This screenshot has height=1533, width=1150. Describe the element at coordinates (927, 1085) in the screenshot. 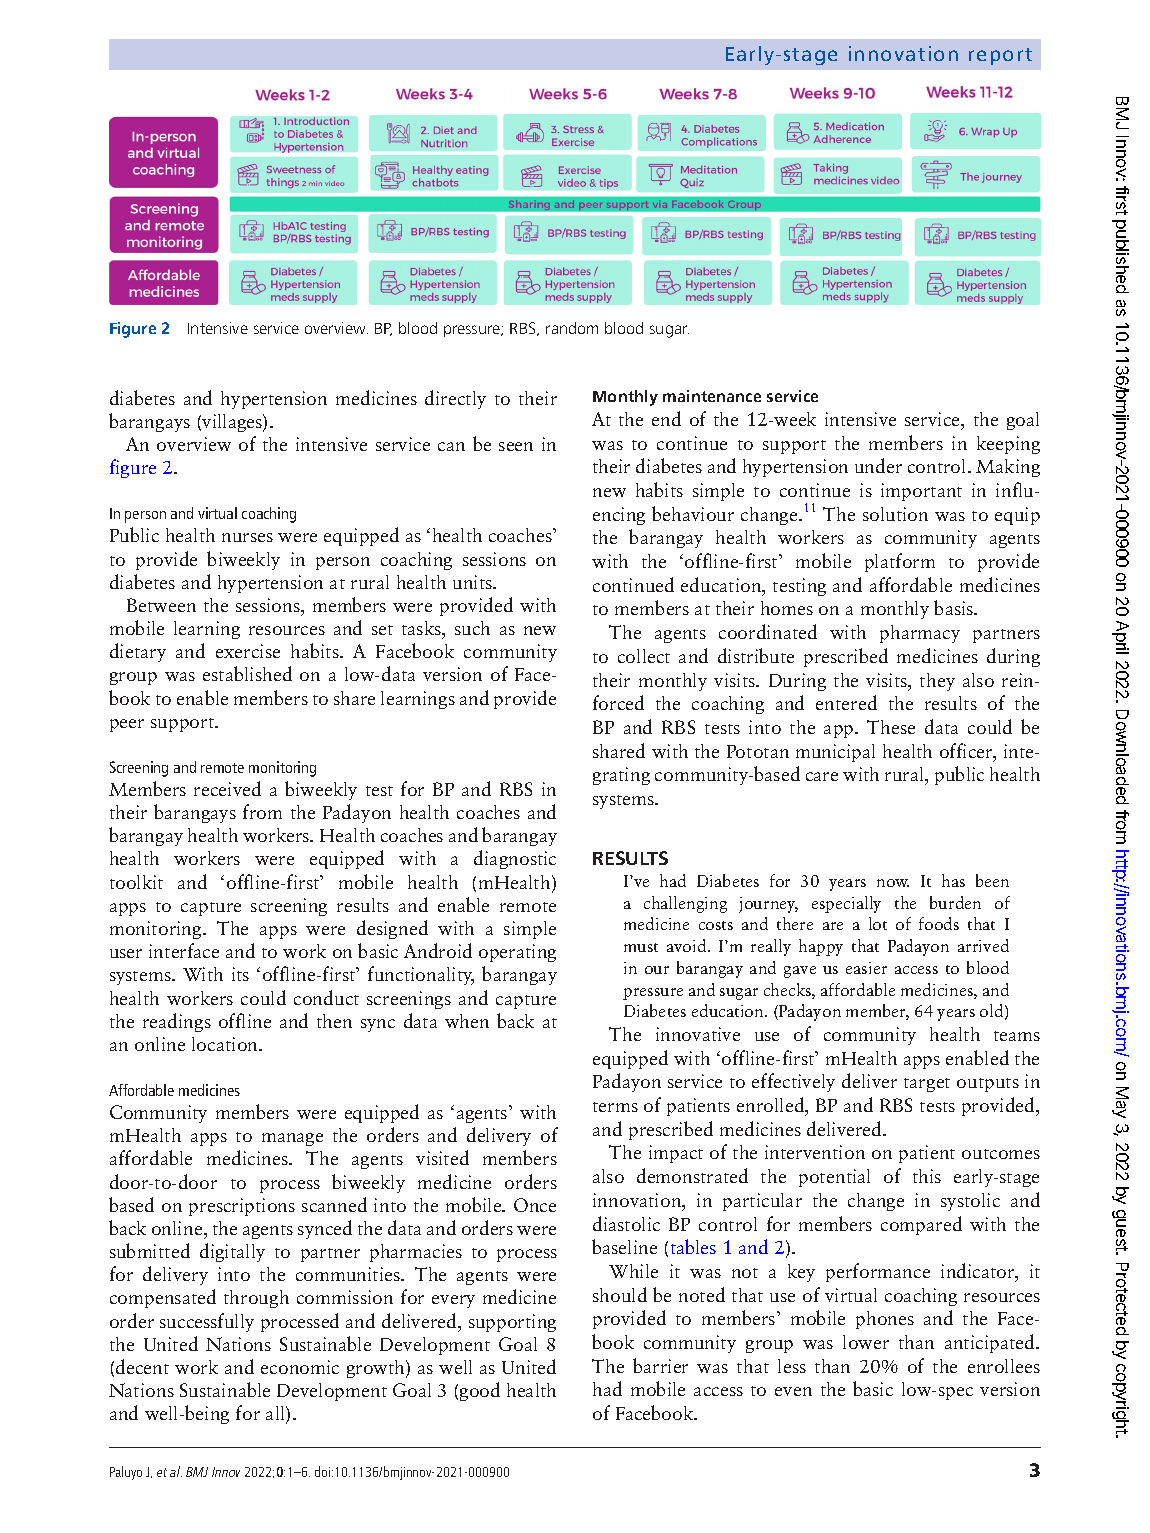

I see `target` at that location.
